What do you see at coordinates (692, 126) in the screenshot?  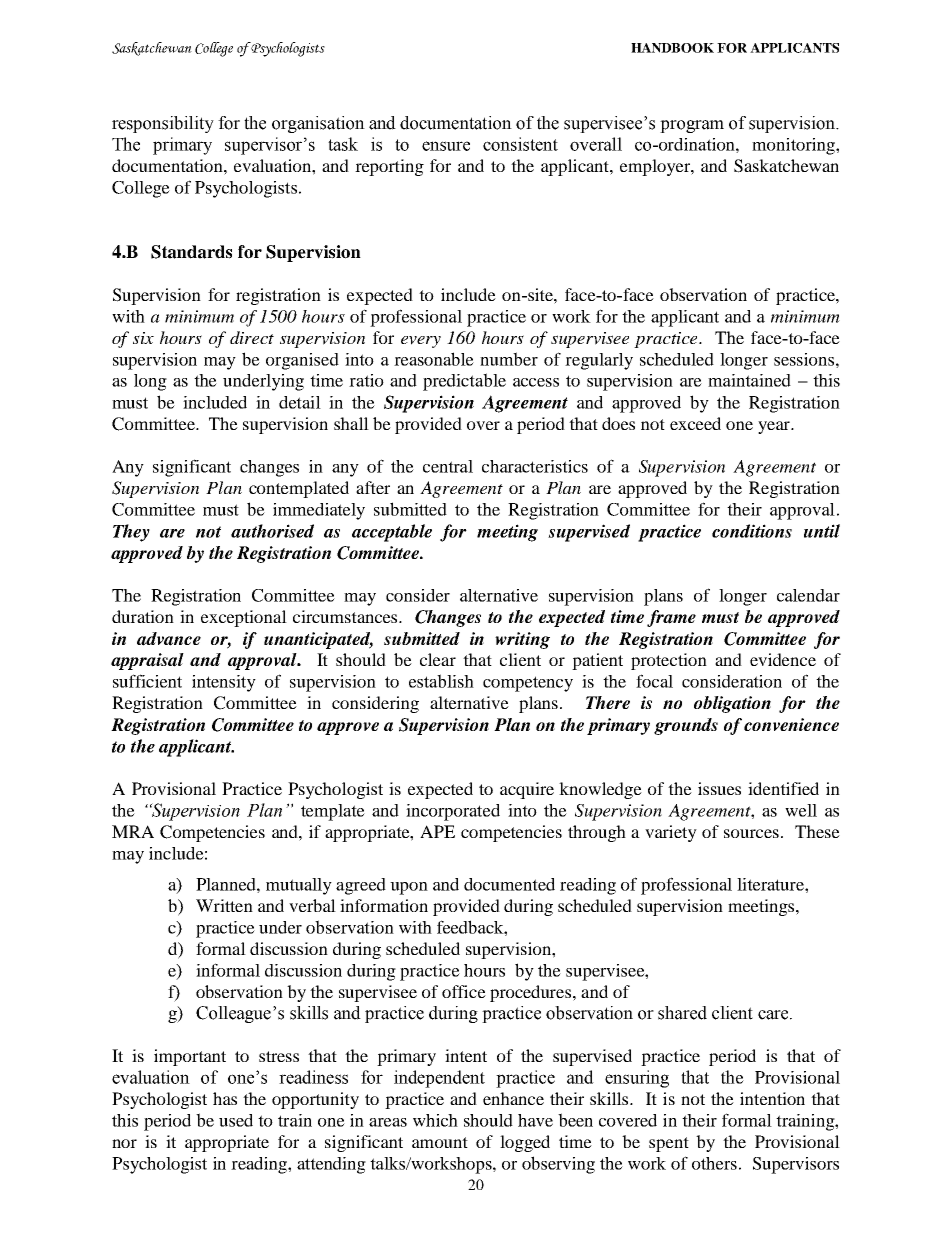 I see `program` at bounding box center [692, 126].
